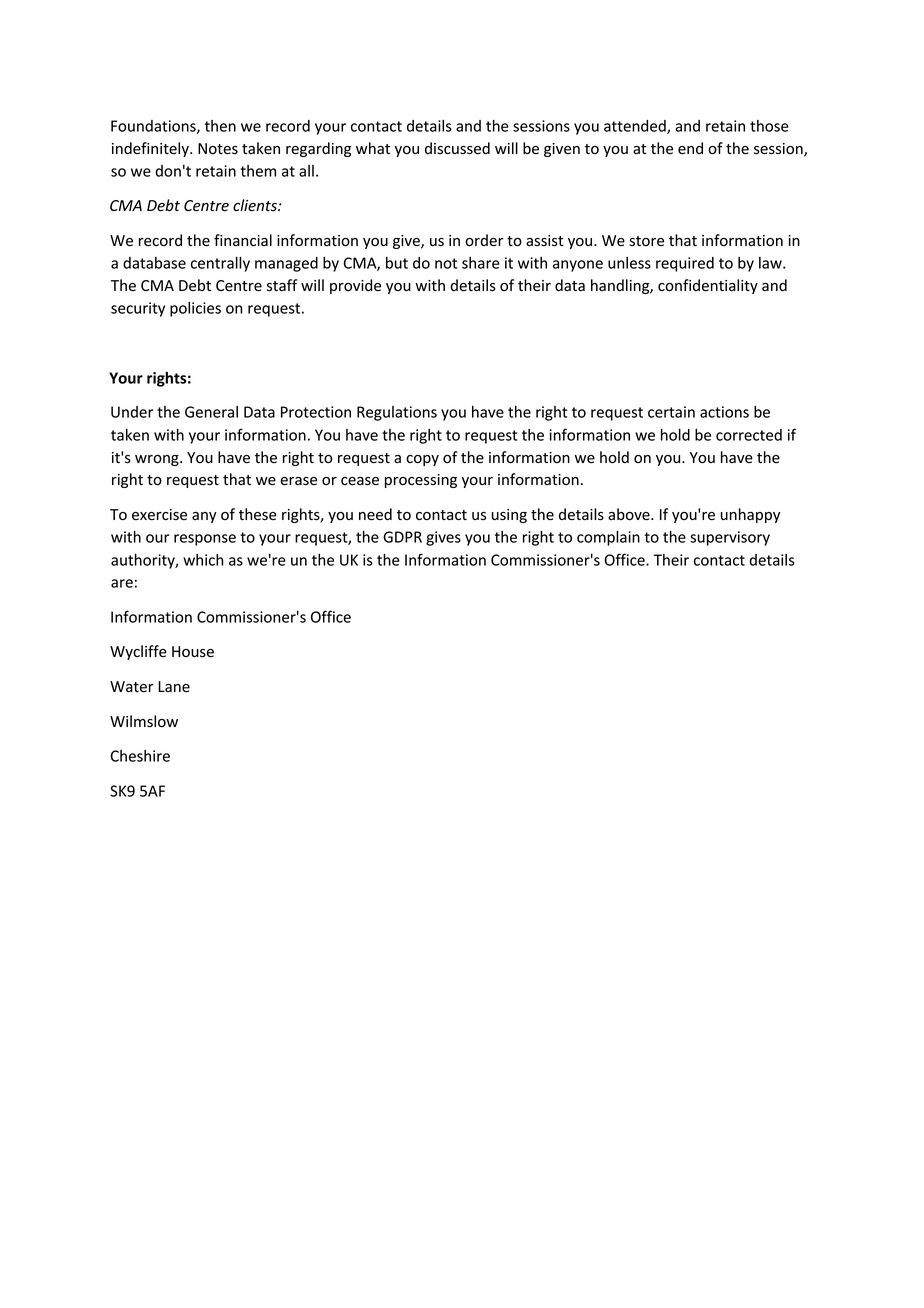 The image size is (924, 1308). I want to click on discussed, so click(457, 148).
